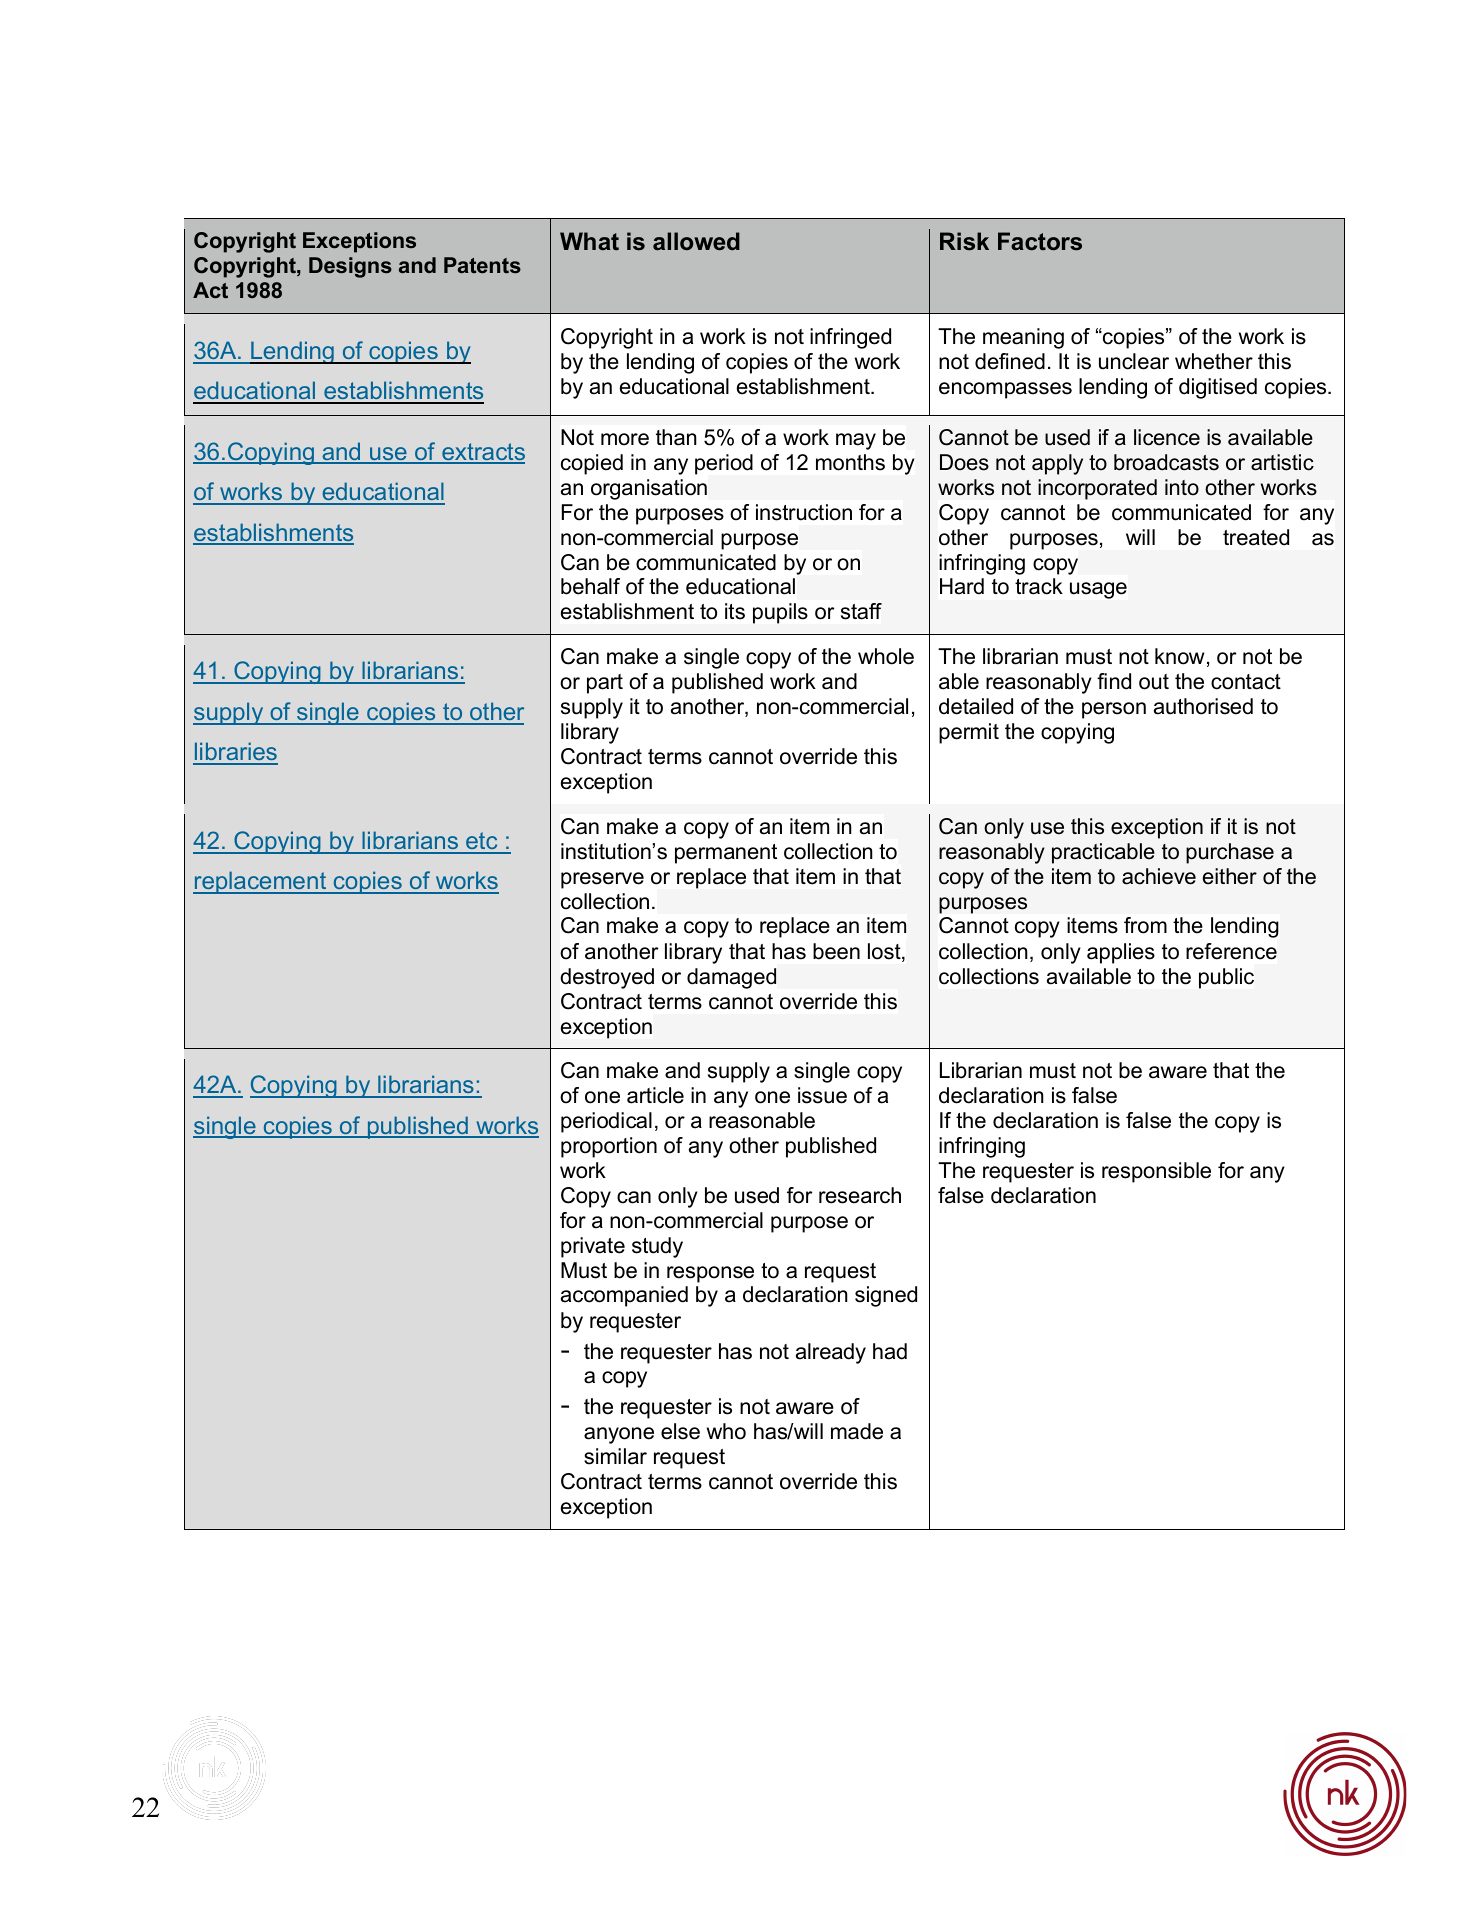 This screenshot has width=1475, height=1909. What do you see at coordinates (1226, 978) in the screenshot?
I see `public` at bounding box center [1226, 978].
